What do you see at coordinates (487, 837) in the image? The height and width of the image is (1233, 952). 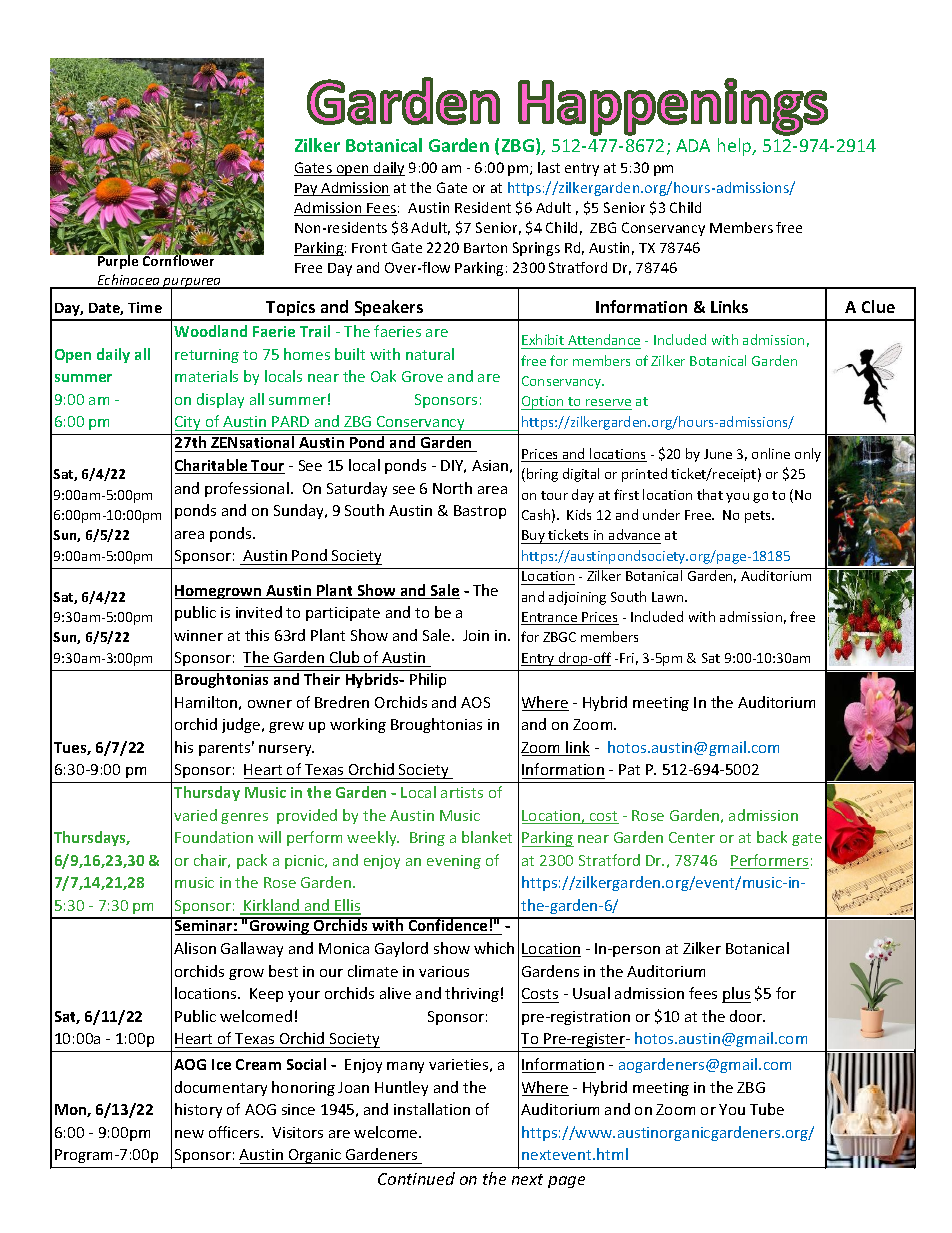 I see `blanket` at bounding box center [487, 837].
